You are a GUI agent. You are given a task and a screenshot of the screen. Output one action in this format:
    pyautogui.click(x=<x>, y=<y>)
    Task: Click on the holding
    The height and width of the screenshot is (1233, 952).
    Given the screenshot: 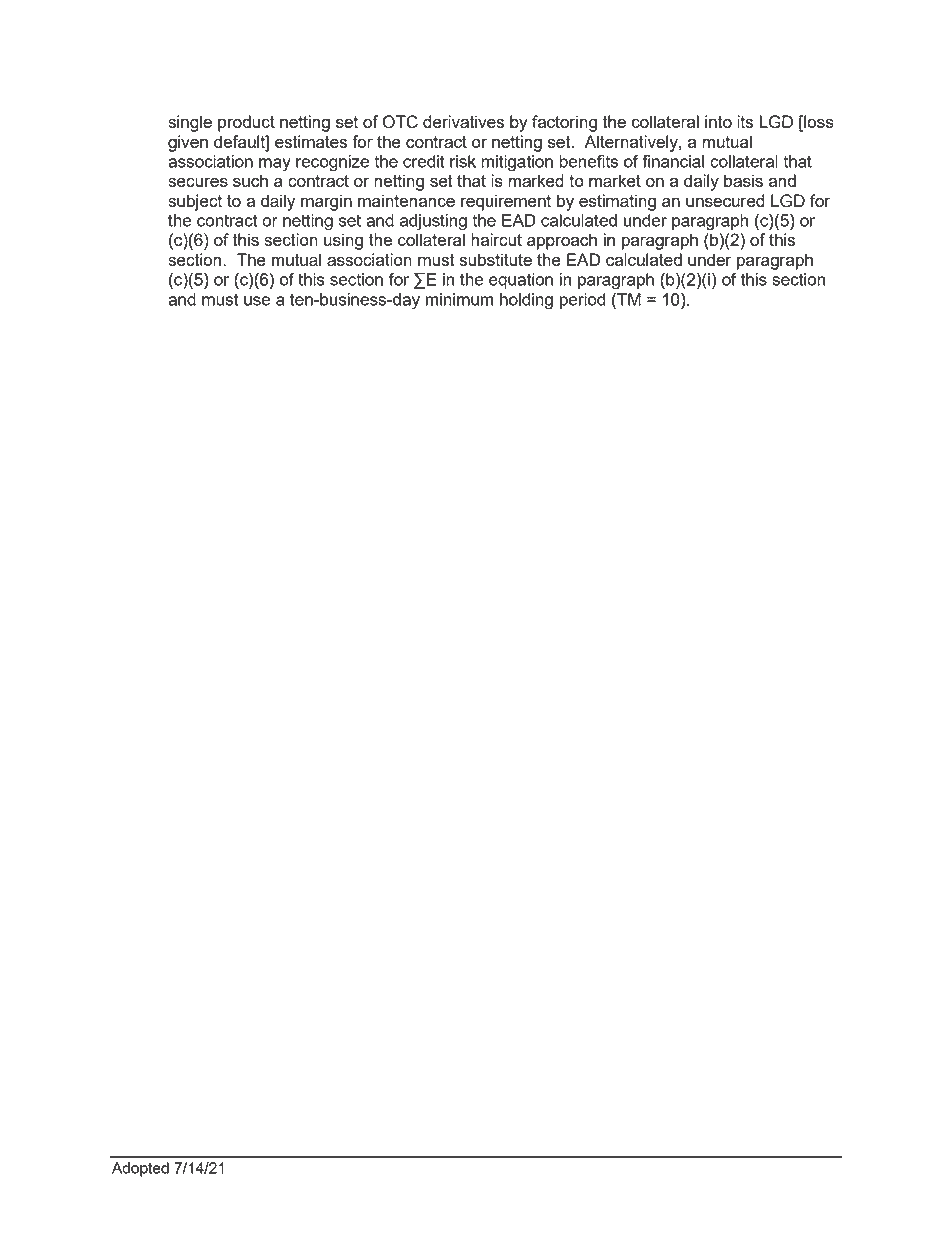 What is the action you would take?
    pyautogui.click(x=526, y=301)
